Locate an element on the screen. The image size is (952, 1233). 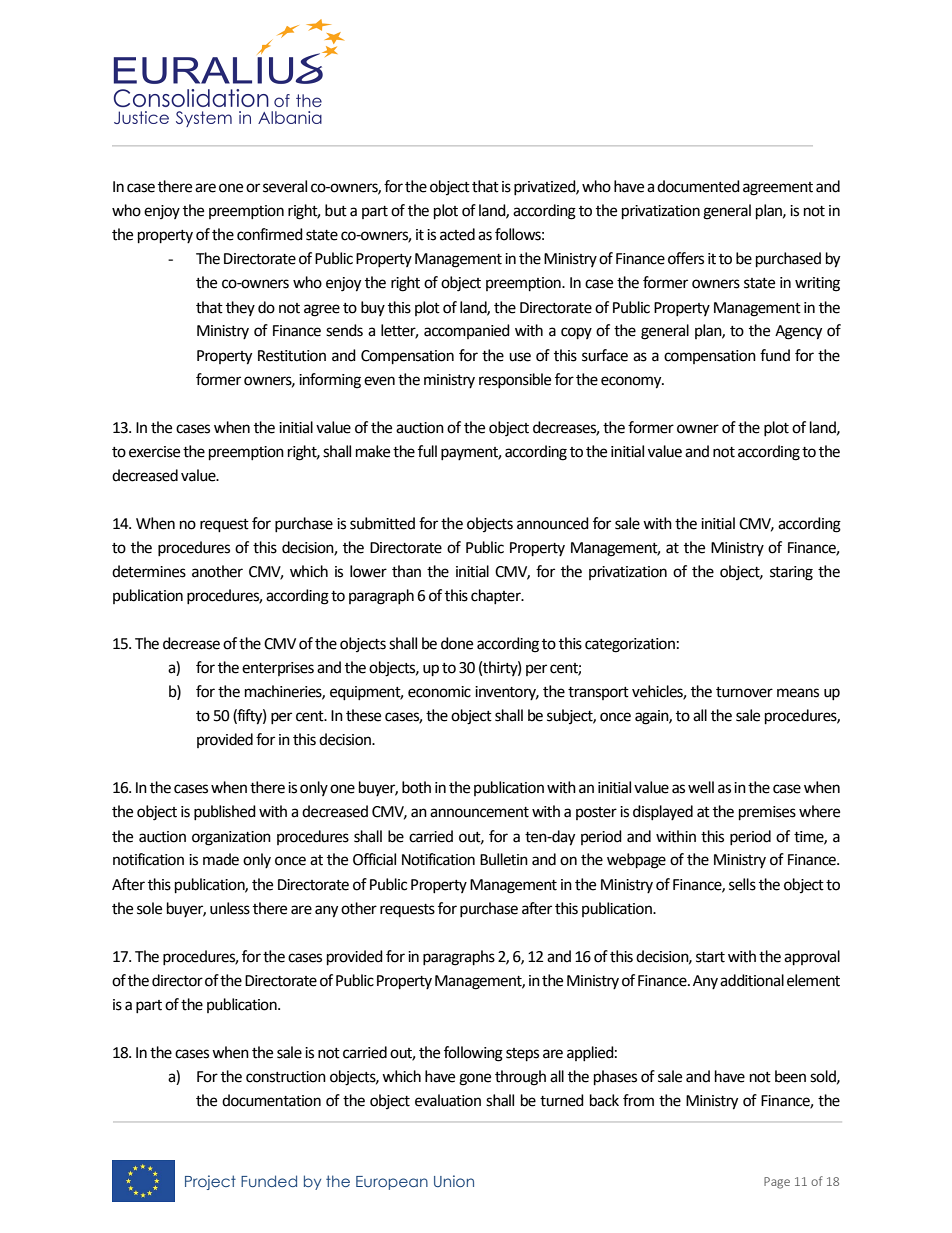
economy is located at coordinates (632, 382).
